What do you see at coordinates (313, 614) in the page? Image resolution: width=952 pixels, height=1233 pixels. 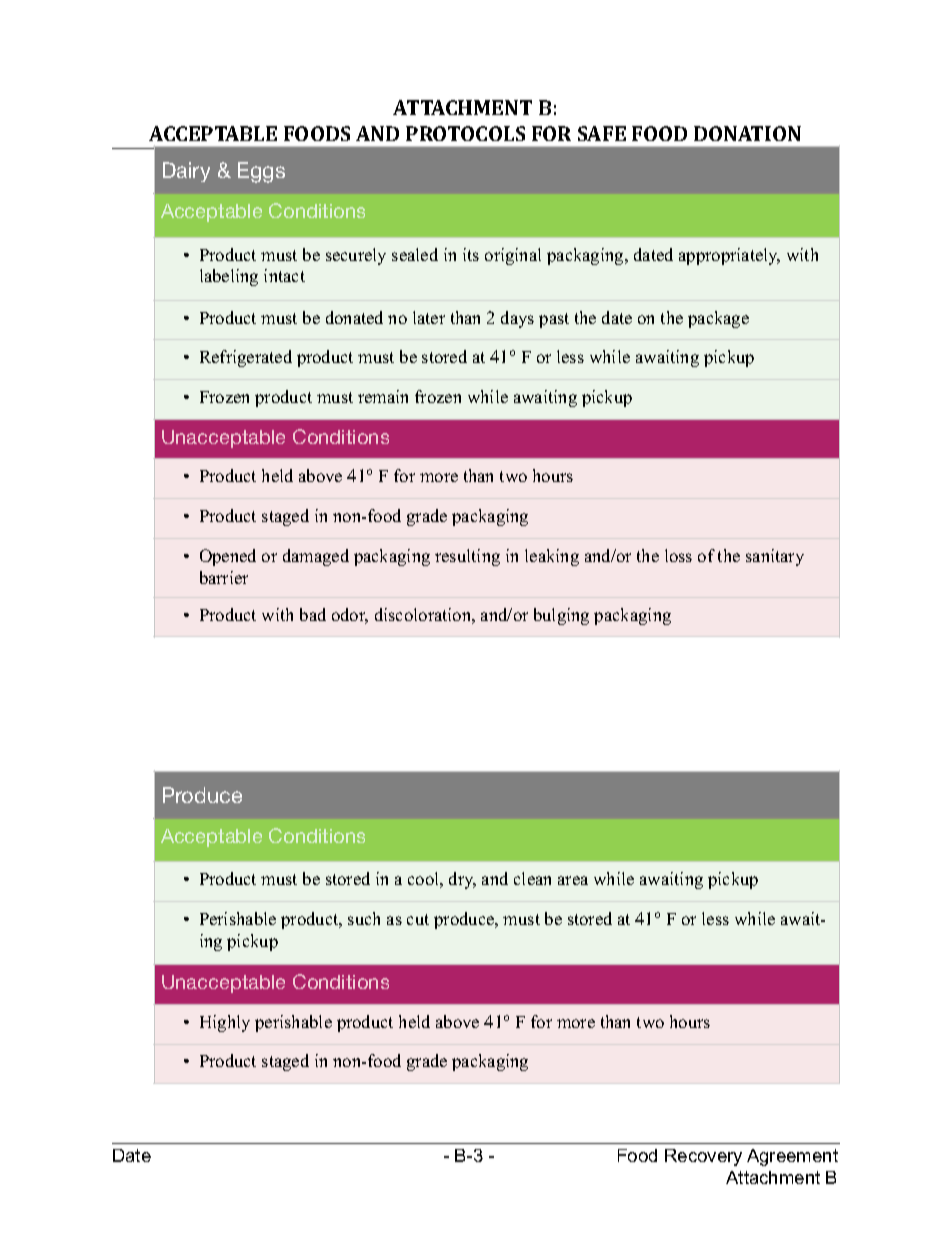 I see `bad` at bounding box center [313, 614].
